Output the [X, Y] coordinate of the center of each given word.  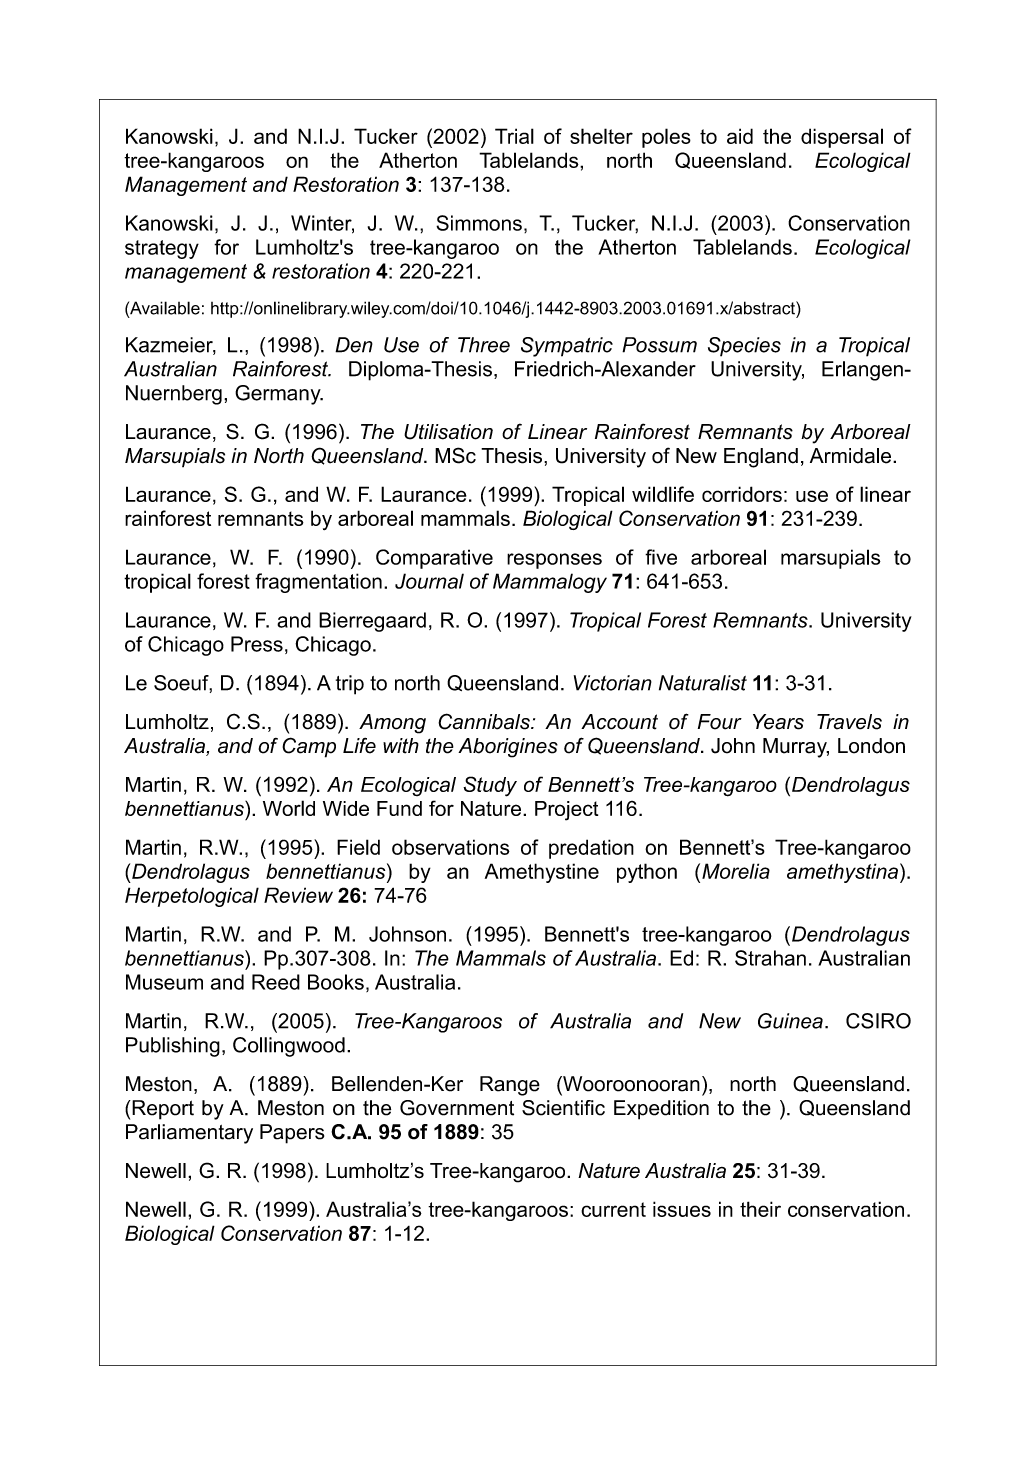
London [871, 746]
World [289, 808]
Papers [292, 1134]
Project [566, 811]
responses [554, 561]
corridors [742, 494]
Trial [514, 136]
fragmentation [318, 583]
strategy [162, 249]
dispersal [842, 138]
